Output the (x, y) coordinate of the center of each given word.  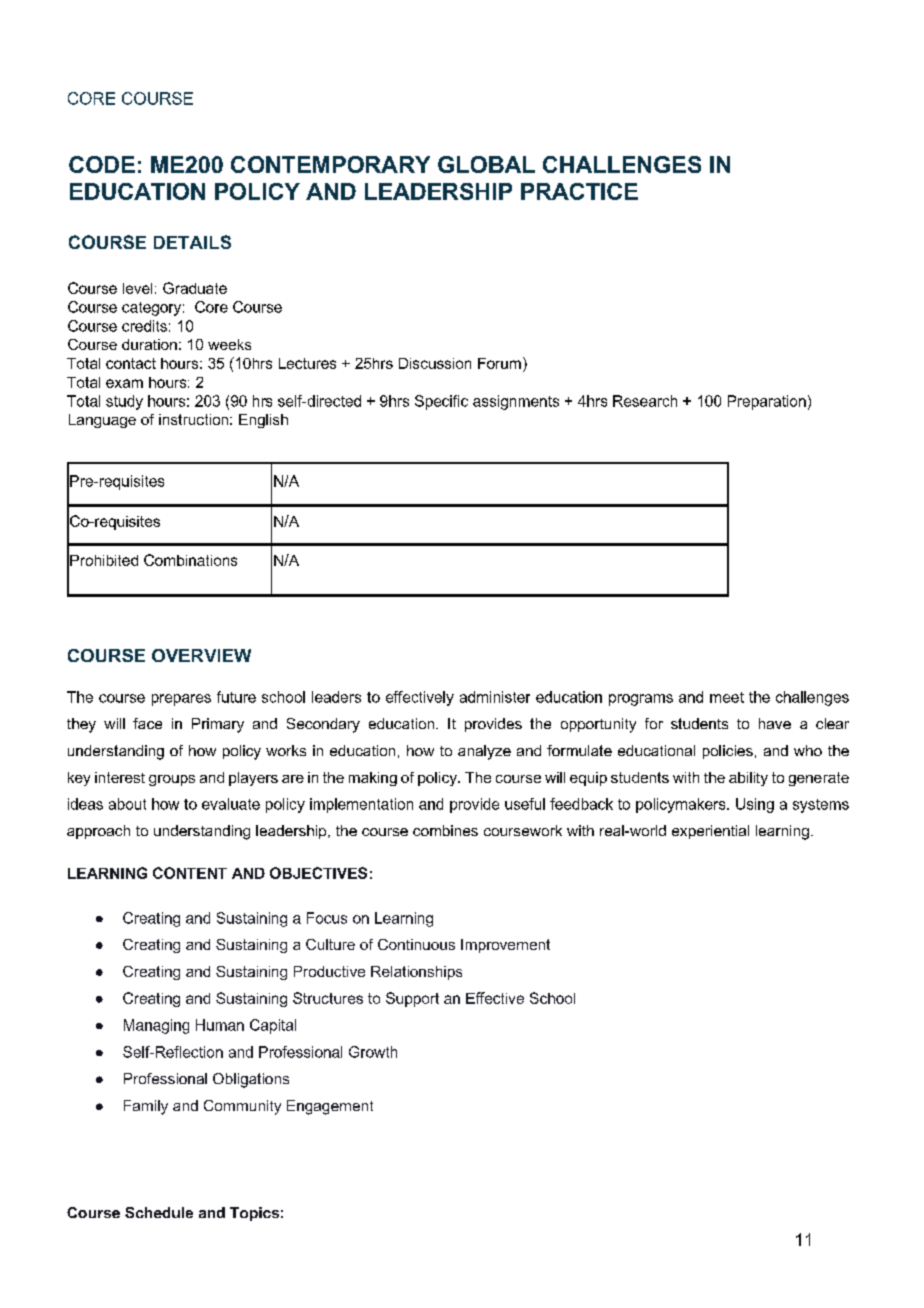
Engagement (330, 1107)
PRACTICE (579, 191)
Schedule (159, 1212)
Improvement (505, 946)
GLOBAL (486, 164)
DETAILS (192, 242)
